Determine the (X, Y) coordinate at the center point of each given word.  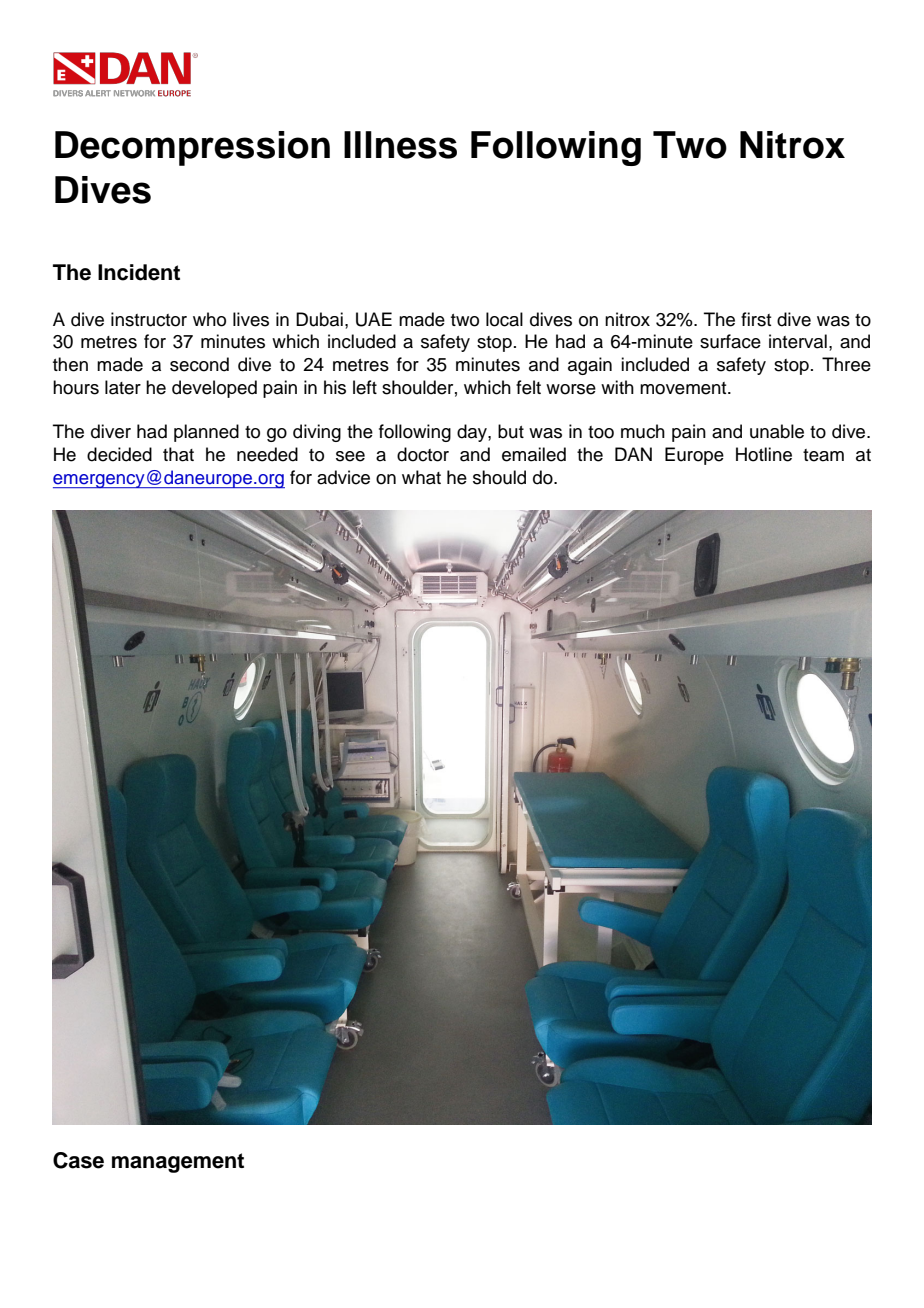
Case (78, 1160)
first (756, 319)
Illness (400, 145)
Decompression (192, 148)
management (178, 1163)
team (823, 455)
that (178, 454)
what (421, 477)
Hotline (764, 454)
